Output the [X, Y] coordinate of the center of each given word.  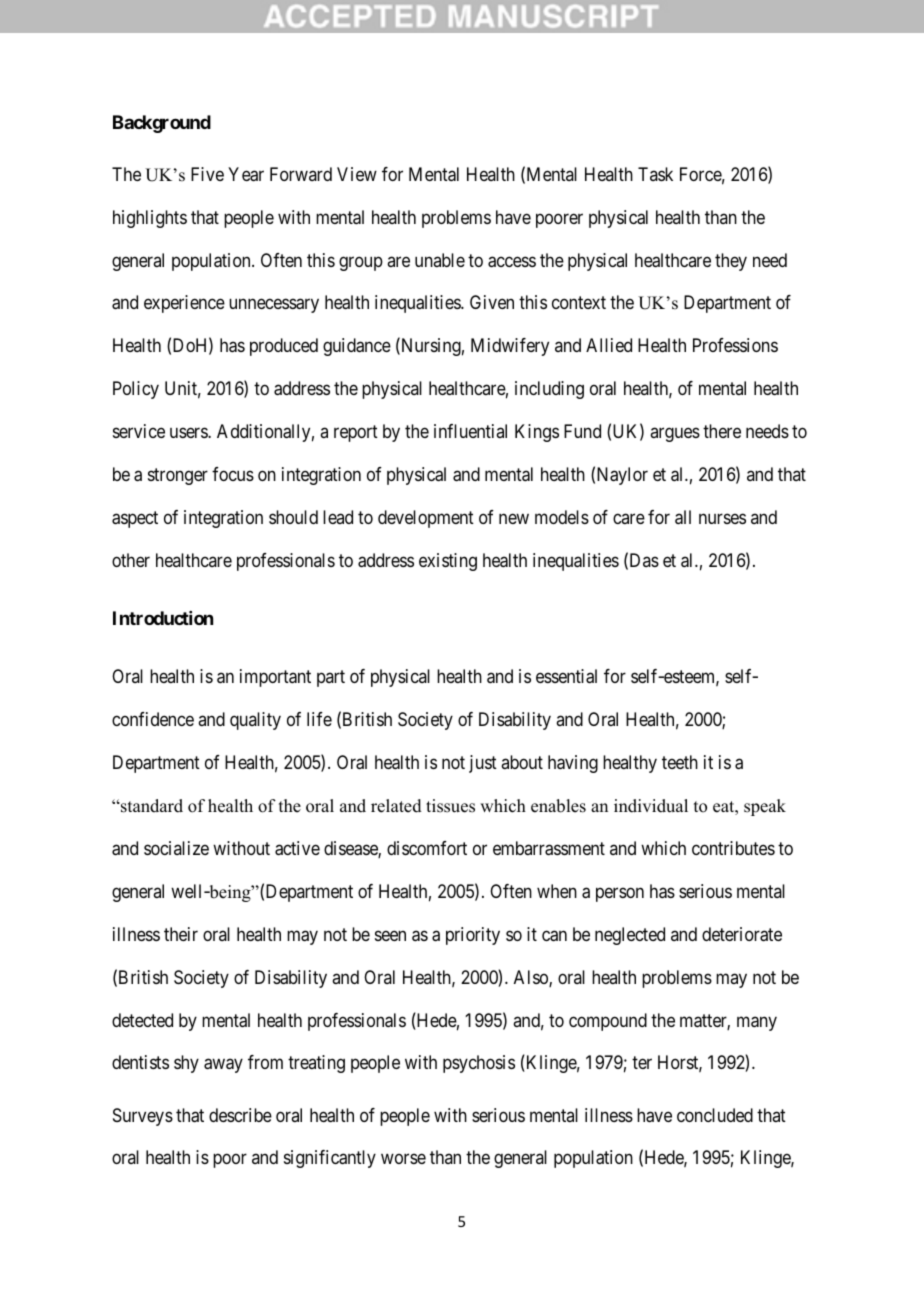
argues [675, 434]
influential [470, 431]
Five [207, 174]
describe [240, 1115]
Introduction [163, 618]
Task [655, 174]
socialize [176, 848]
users [189, 432]
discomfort [427, 848]
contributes [733, 848]
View [357, 174]
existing [448, 562]
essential [566, 676]
